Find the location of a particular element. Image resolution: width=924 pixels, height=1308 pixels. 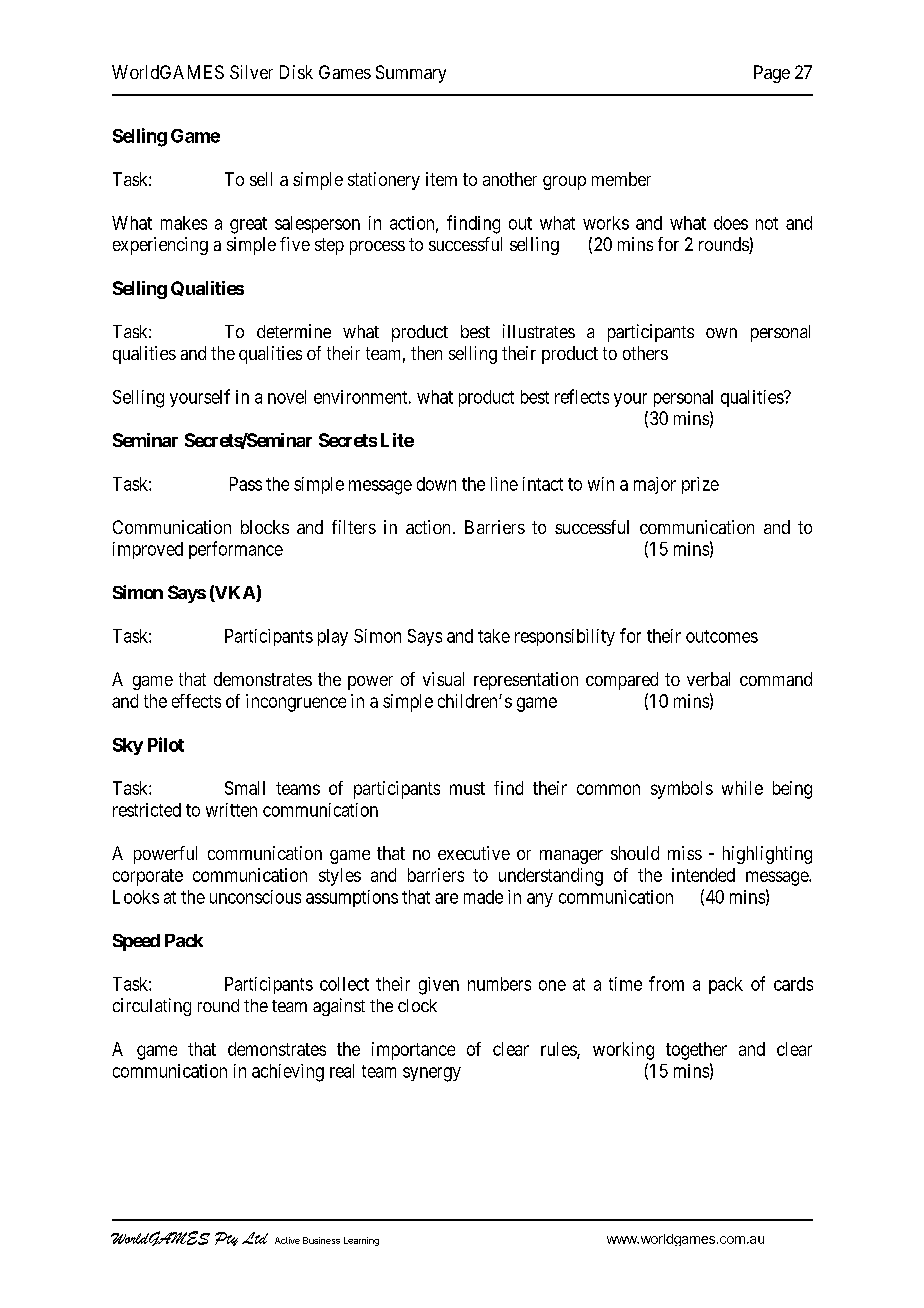

effects is located at coordinates (196, 701).
